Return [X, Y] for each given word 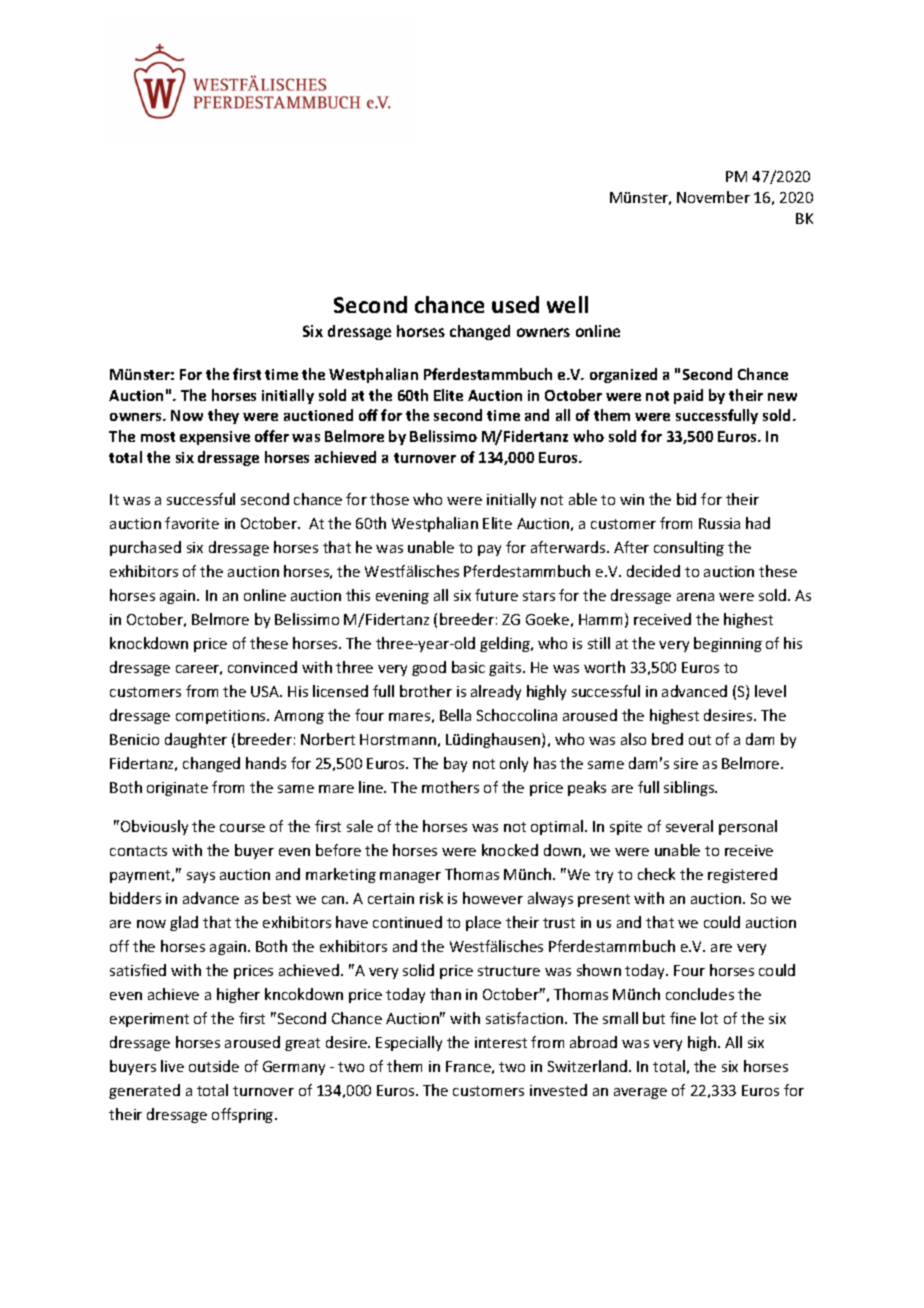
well [567, 304]
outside [214, 1066]
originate [177, 789]
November [713, 197]
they [223, 416]
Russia [719, 523]
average [640, 1093]
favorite [192, 523]
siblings [690, 788]
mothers [450, 787]
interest [501, 1042]
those [389, 499]
